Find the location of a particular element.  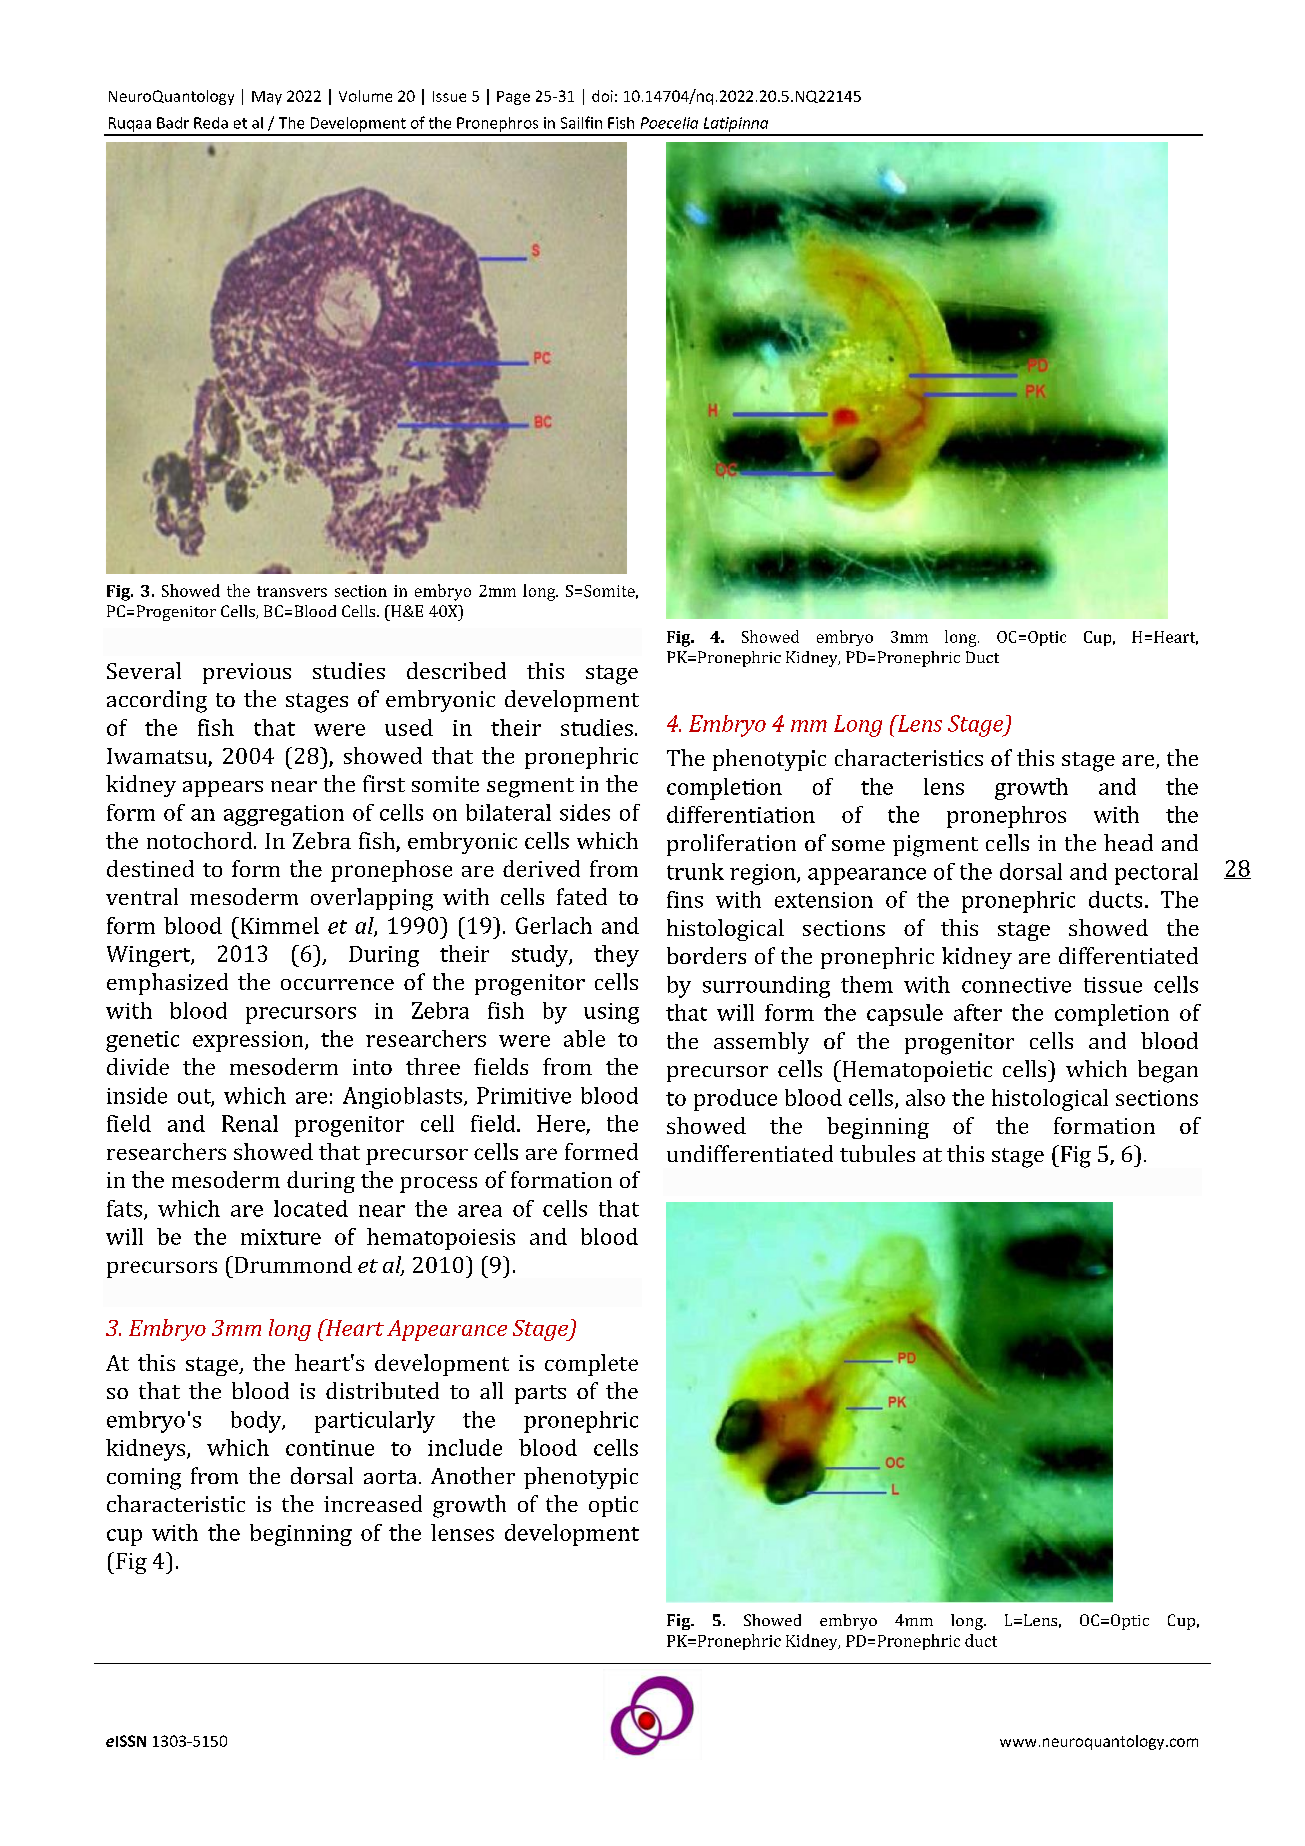

complete is located at coordinates (591, 1365).
